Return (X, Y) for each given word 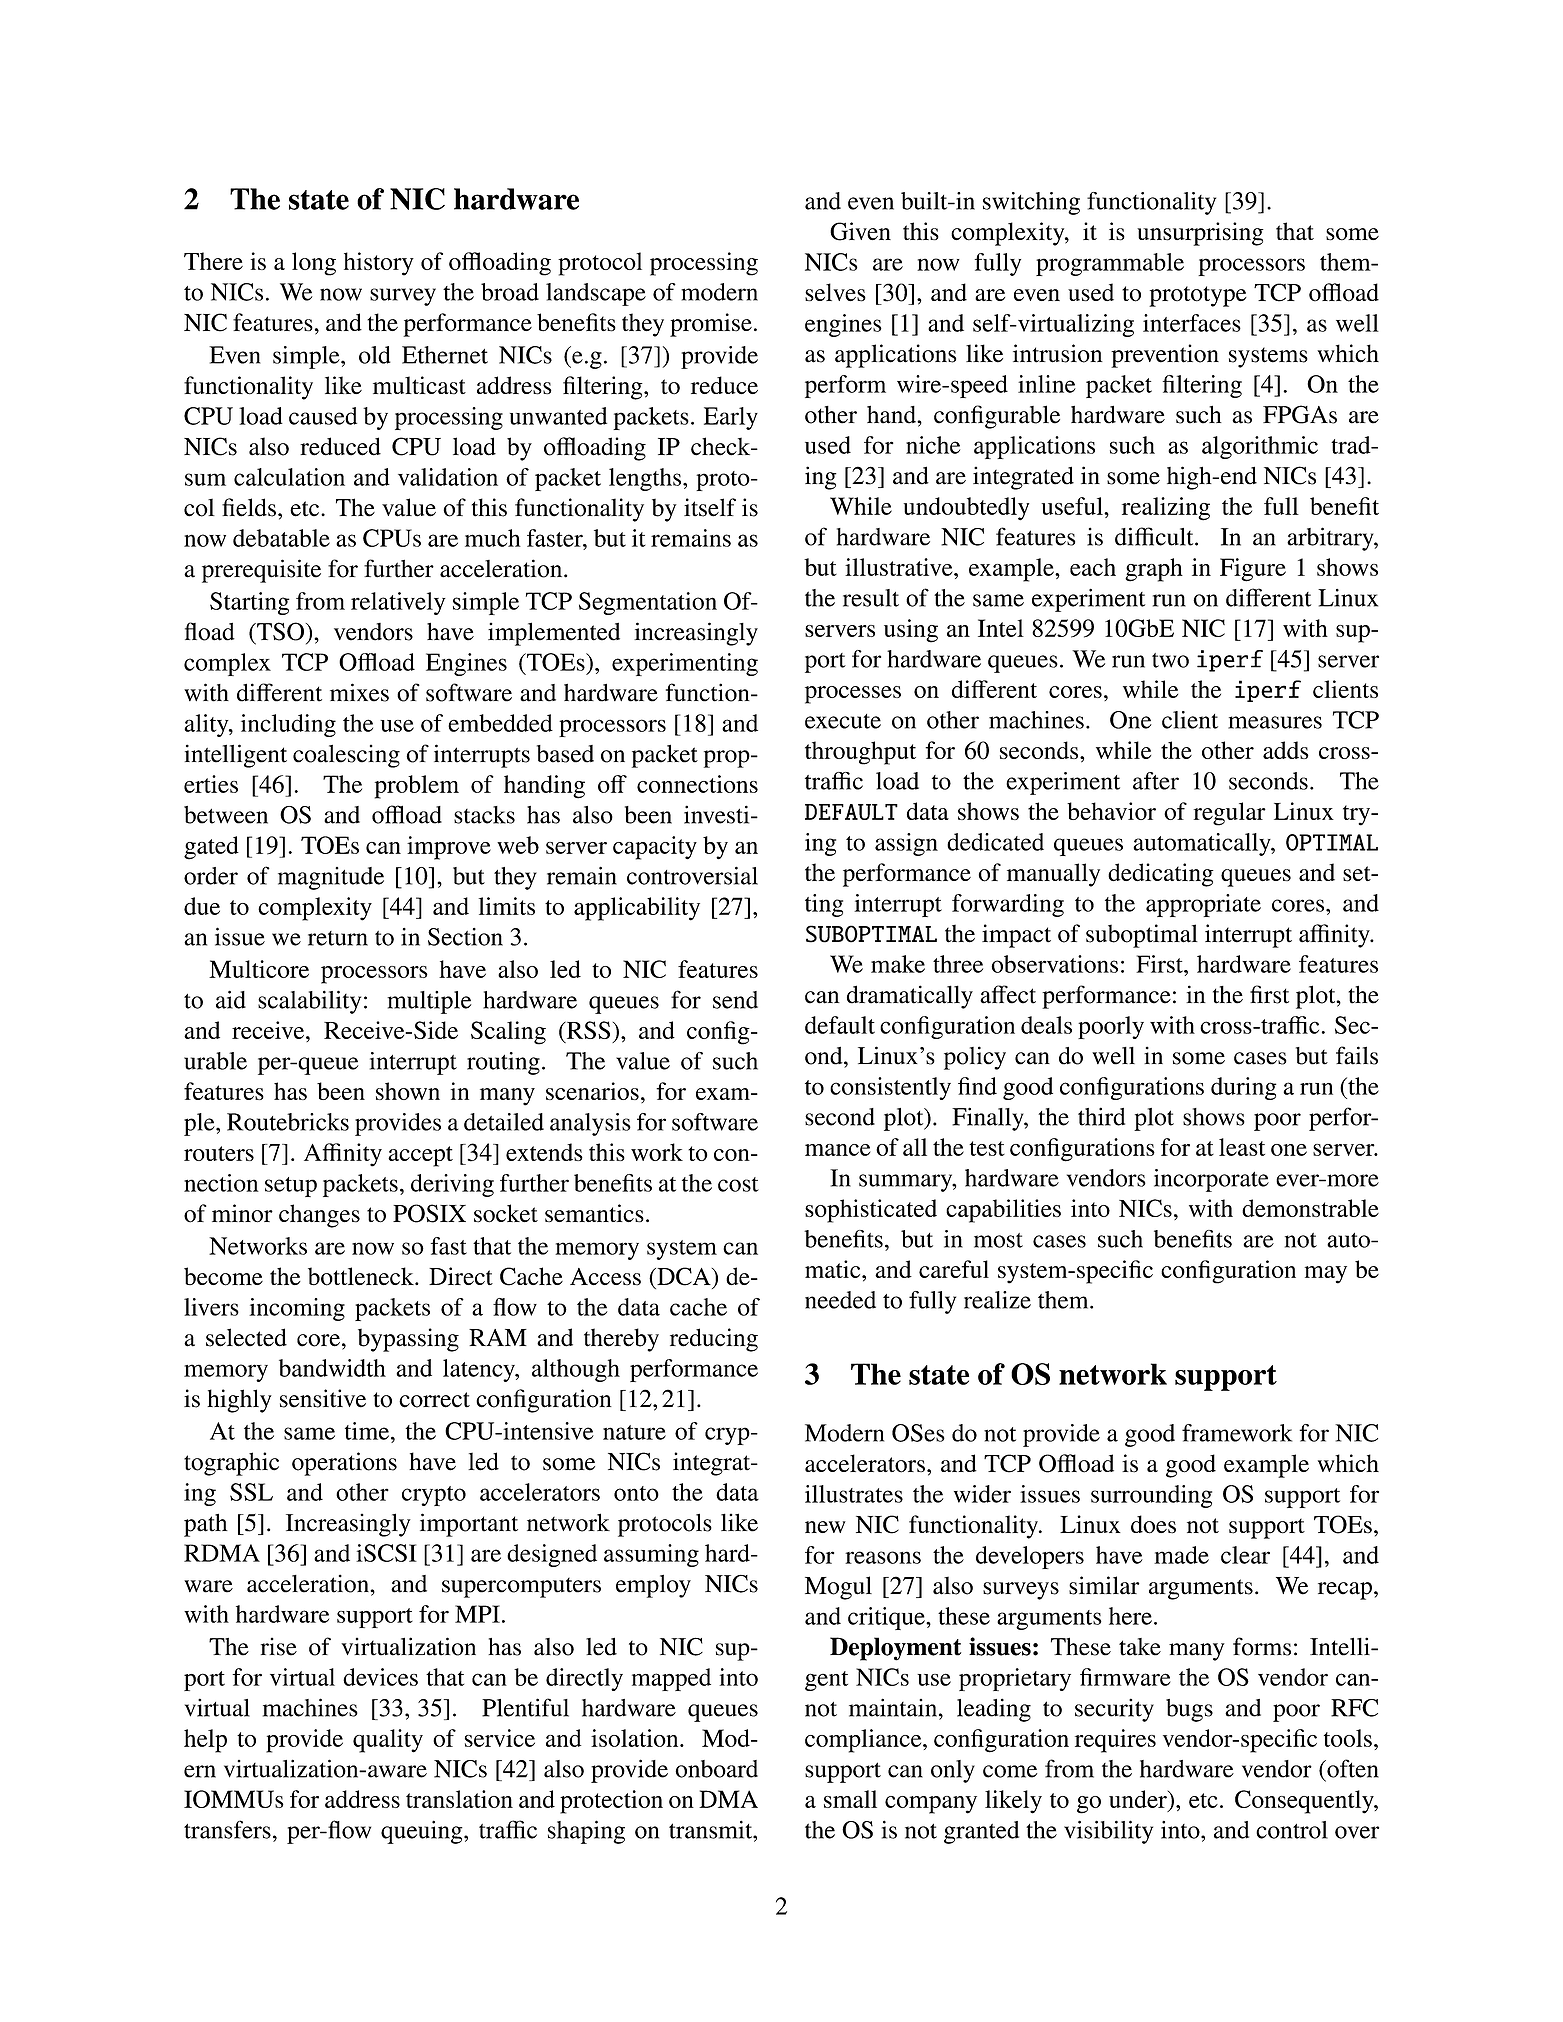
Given (860, 231)
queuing (423, 1832)
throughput (860, 753)
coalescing (346, 756)
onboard (716, 1769)
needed (840, 1300)
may (1326, 1275)
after (1156, 781)
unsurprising (1200, 234)
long (314, 264)
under (1139, 1799)
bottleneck (362, 1276)
